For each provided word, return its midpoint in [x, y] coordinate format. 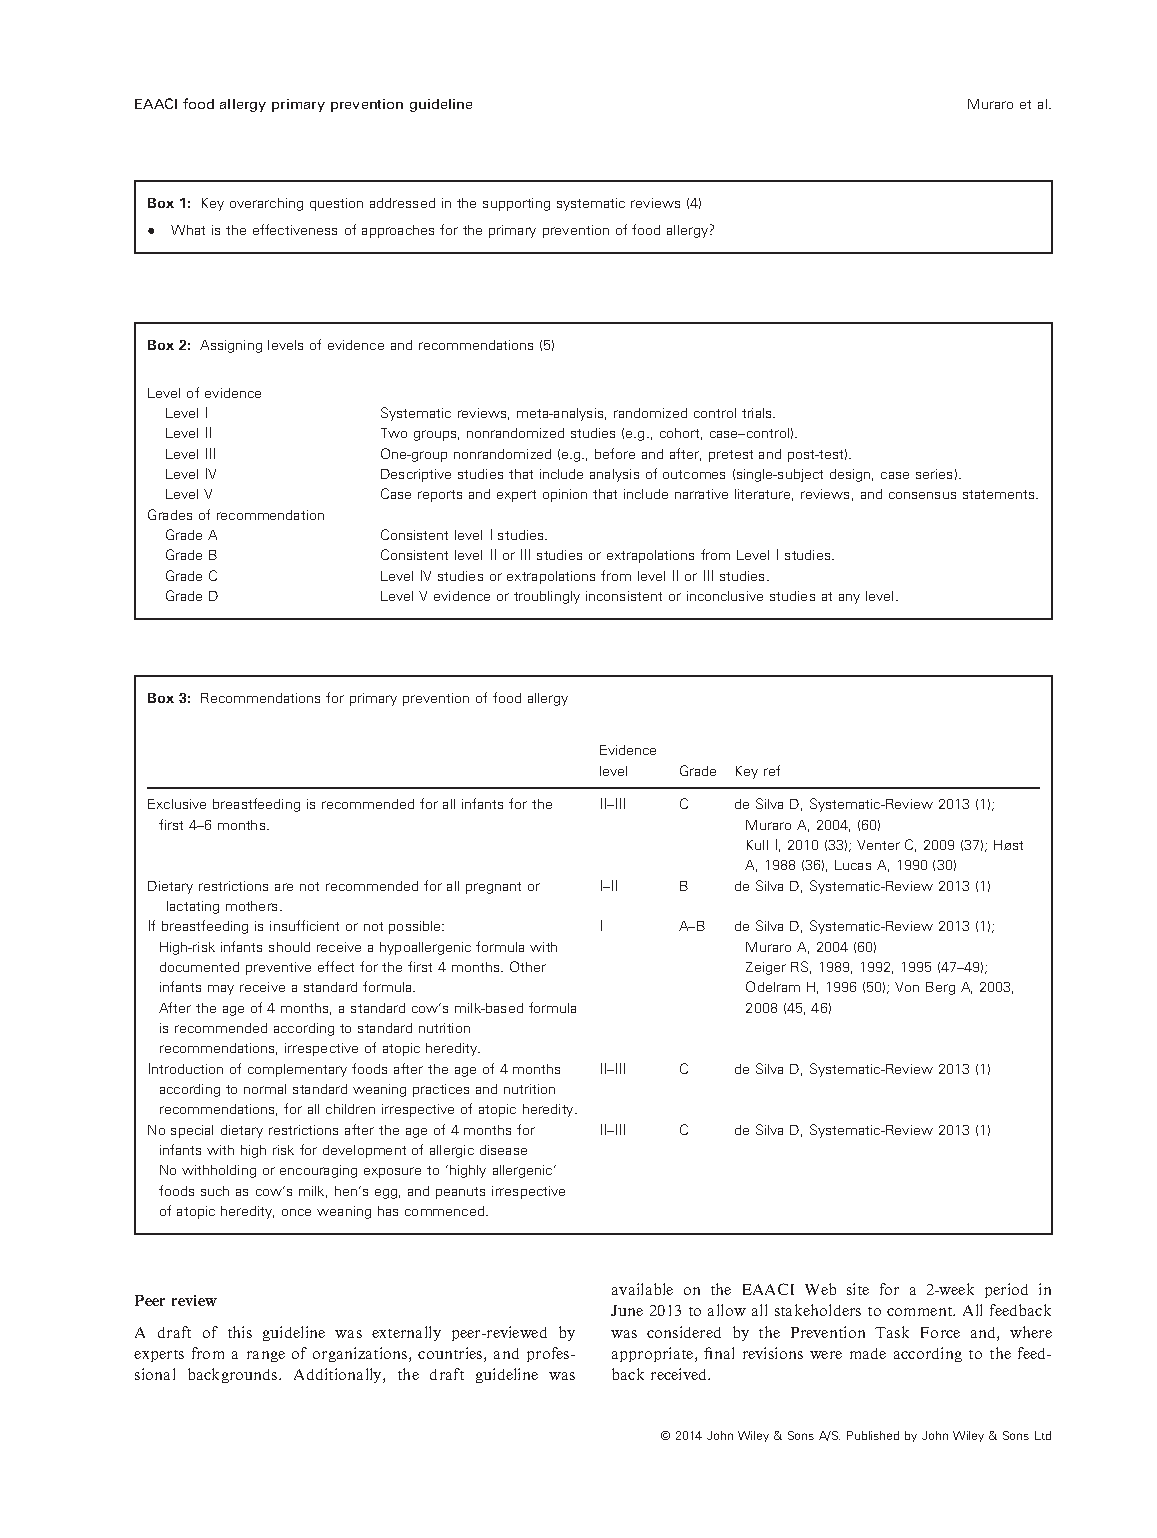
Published [873, 1435]
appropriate [654, 1354]
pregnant [493, 888]
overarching [266, 204]
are [284, 887]
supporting [516, 204]
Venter [878, 845]
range [266, 1356]
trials [758, 413]
